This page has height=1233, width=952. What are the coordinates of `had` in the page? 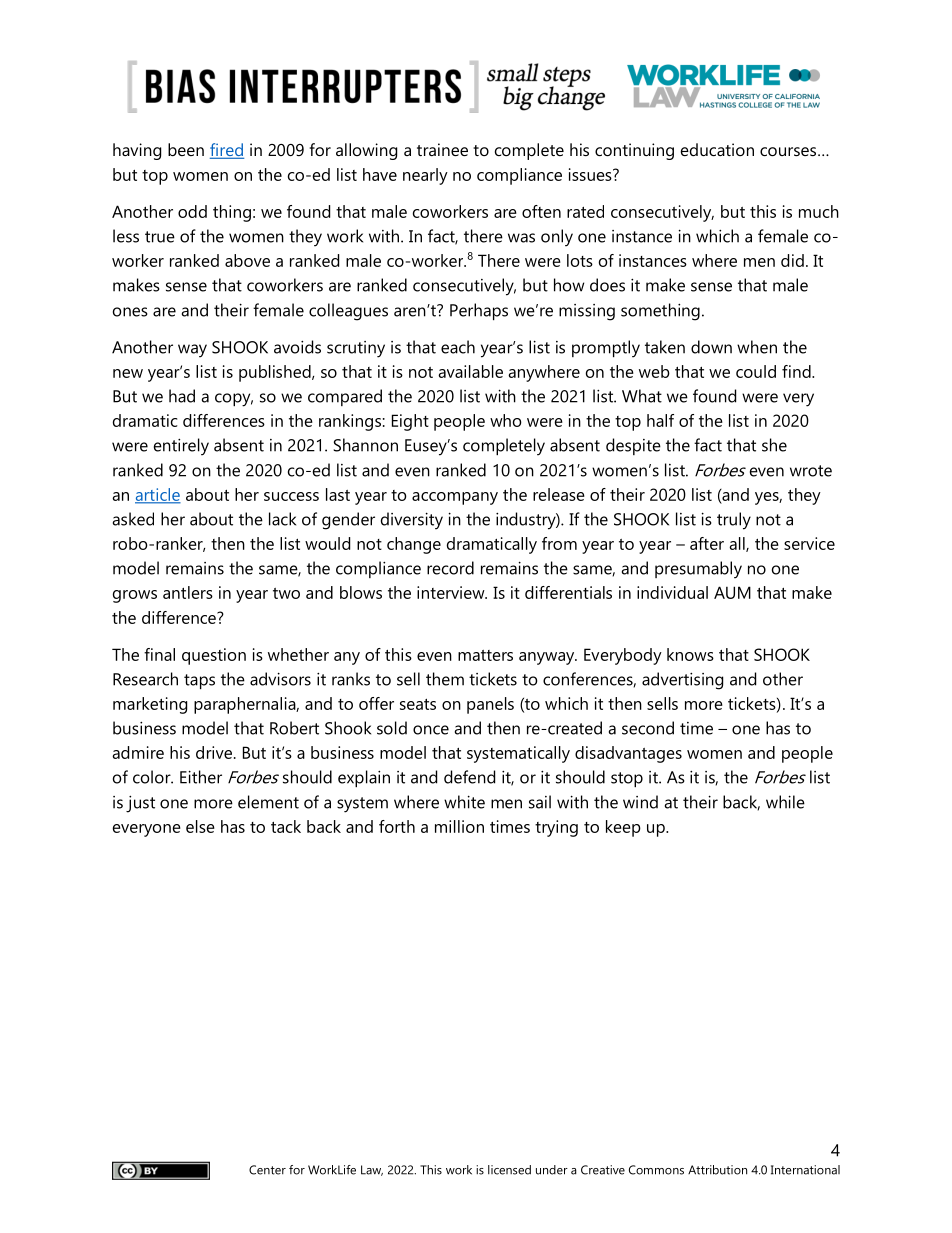 It's located at (182, 396).
